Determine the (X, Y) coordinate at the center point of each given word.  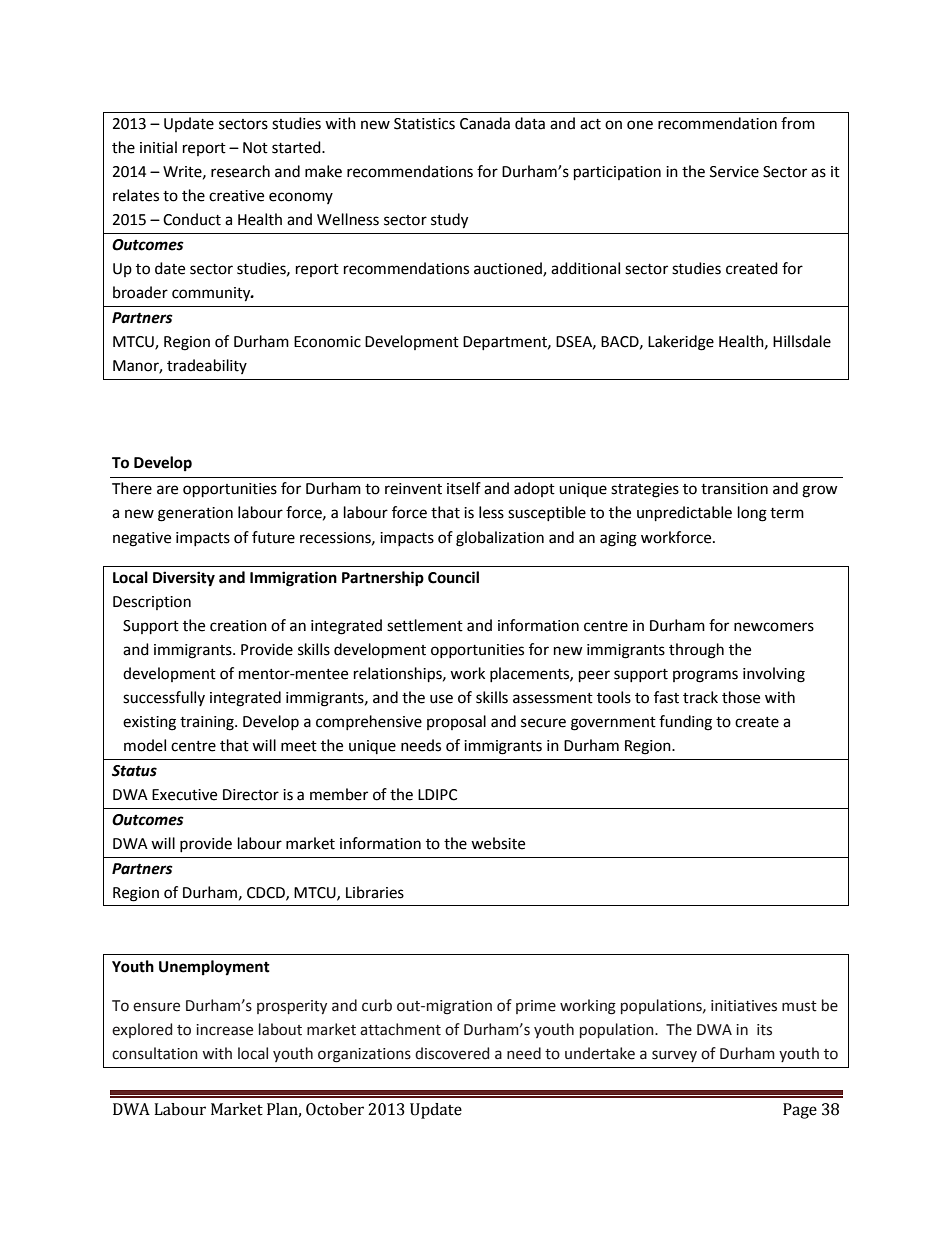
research (240, 171)
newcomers (774, 627)
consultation (155, 1053)
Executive (184, 795)
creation (238, 626)
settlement (425, 625)
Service (734, 172)
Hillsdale (802, 341)
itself (464, 488)
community (212, 294)
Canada (485, 123)
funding (685, 723)
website (498, 843)
